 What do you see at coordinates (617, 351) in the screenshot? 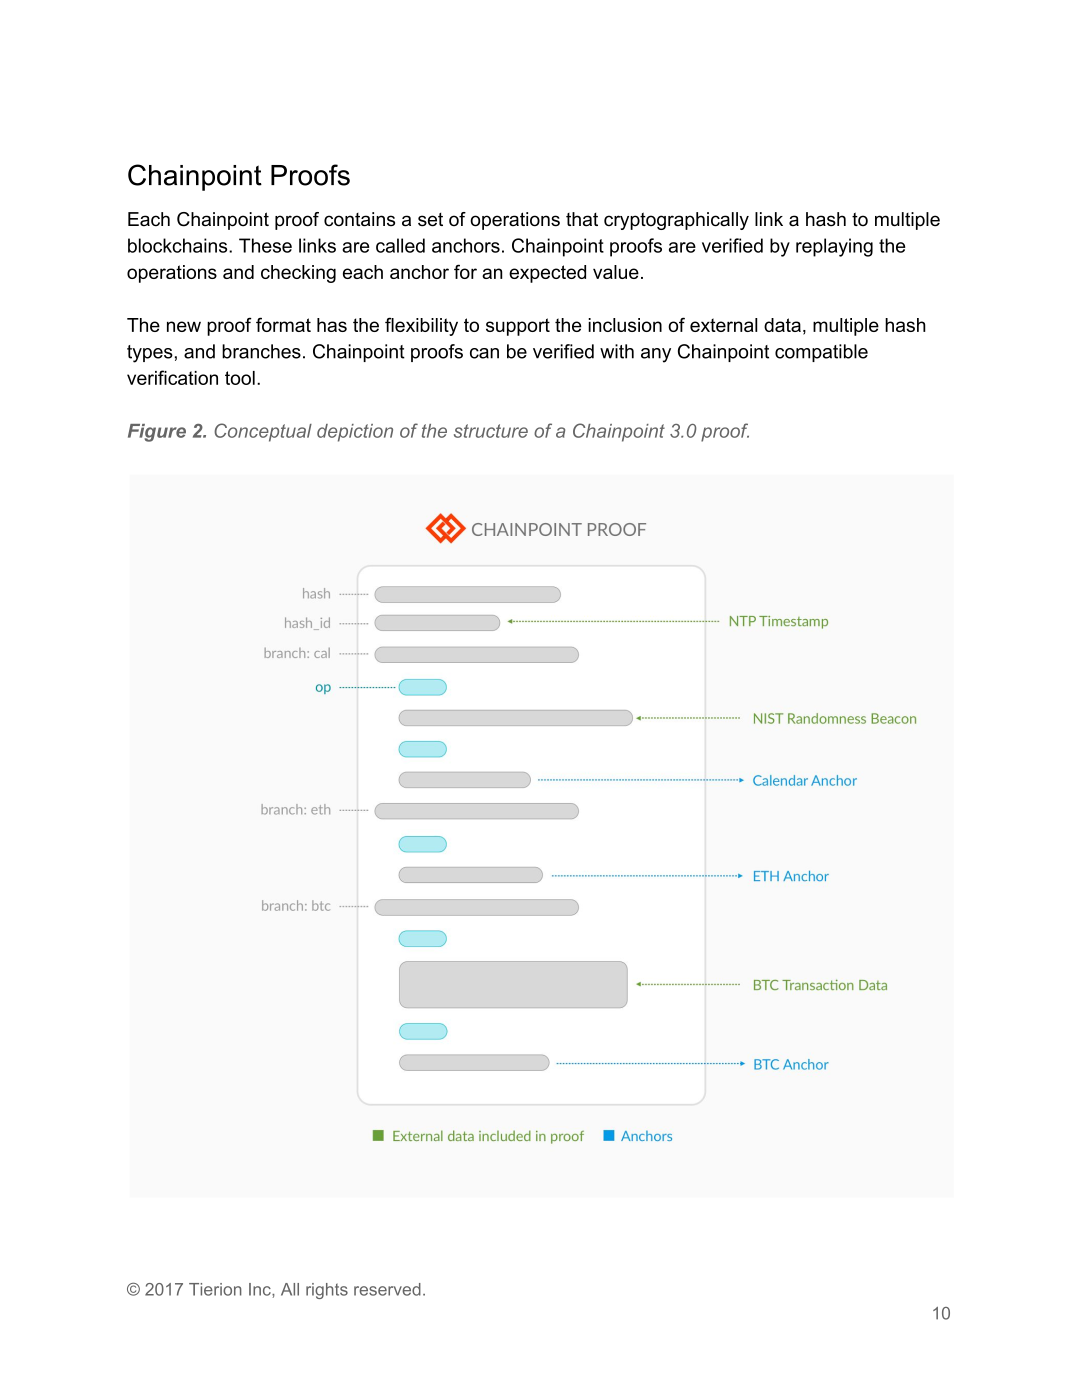
I see `with` at bounding box center [617, 351].
